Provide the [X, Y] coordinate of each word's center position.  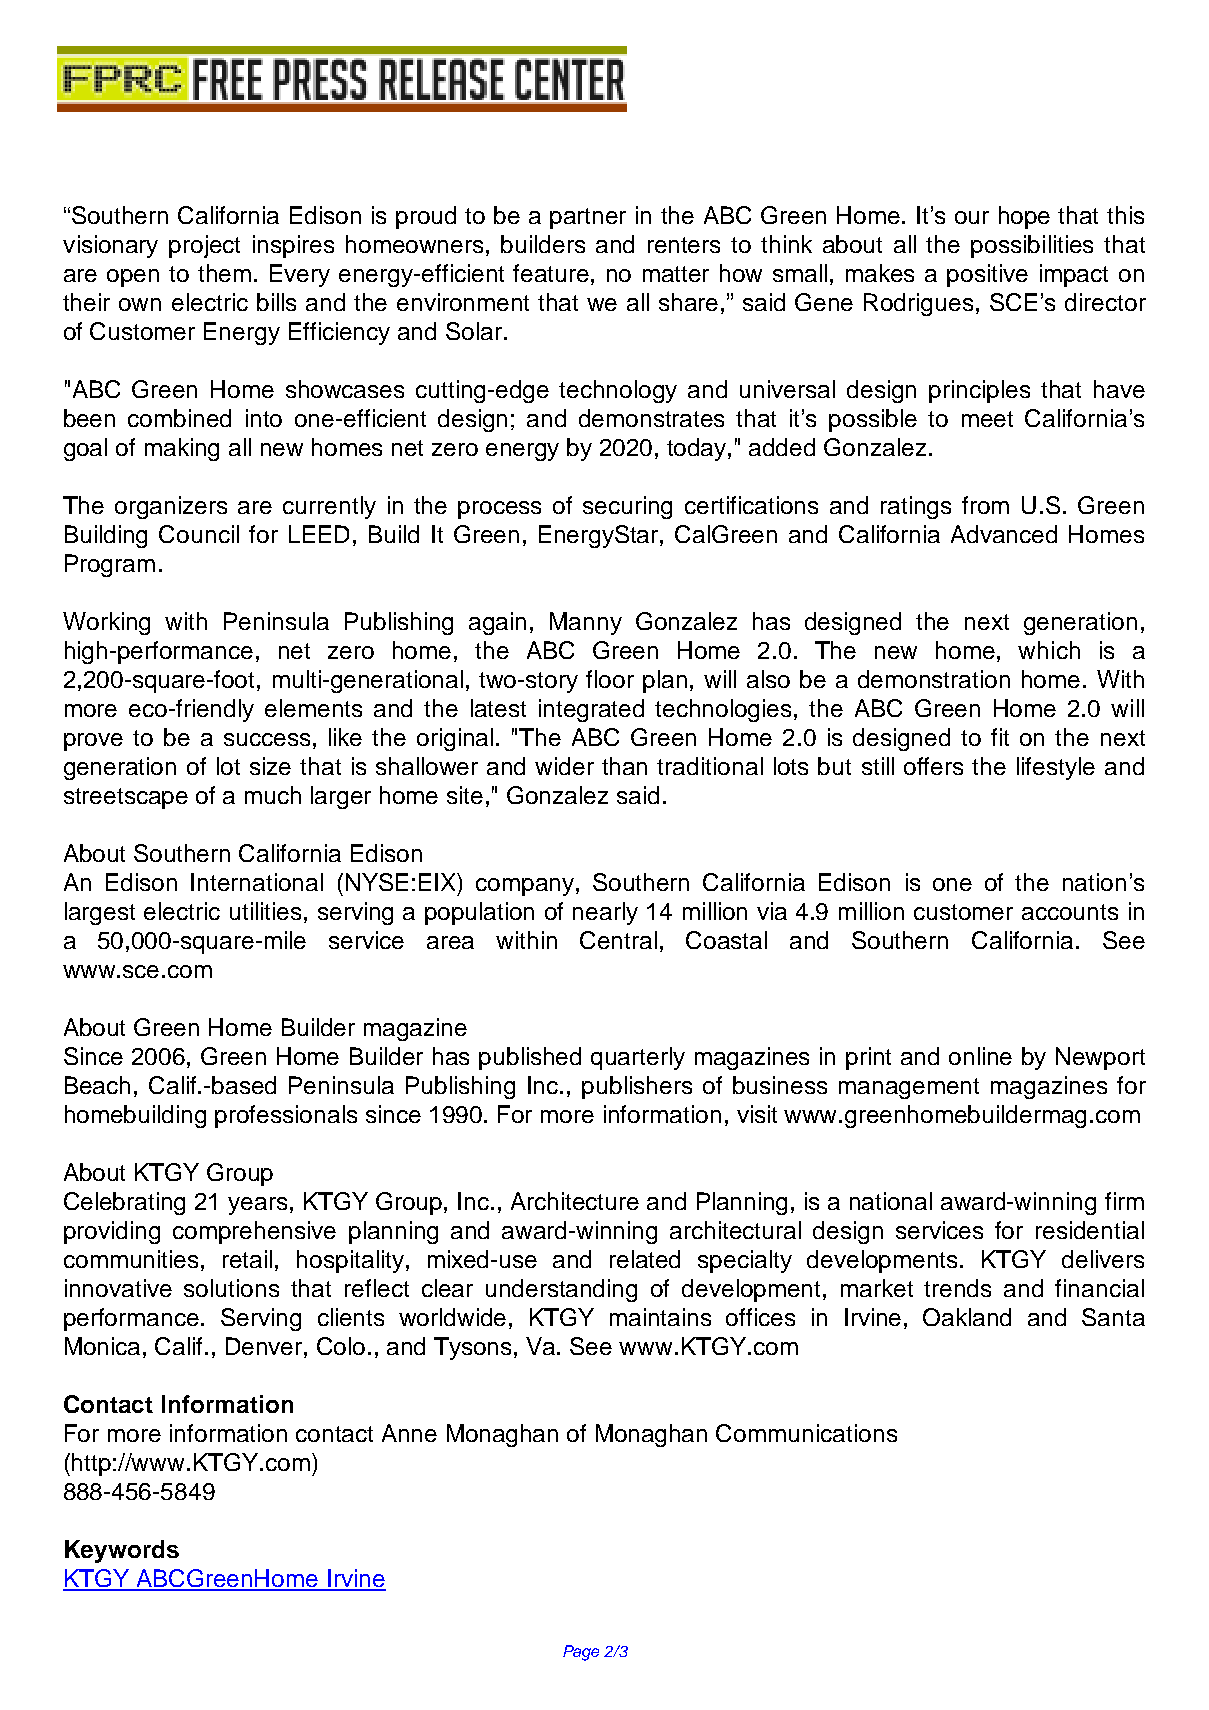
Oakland [967, 1317]
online [980, 1056]
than [624, 766]
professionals [286, 1116]
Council [199, 534]
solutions [231, 1288]
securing [627, 507]
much [273, 795]
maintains [660, 1317]
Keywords [122, 1551]
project [204, 246]
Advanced [1004, 534]
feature [552, 273]
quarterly [638, 1058]
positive [987, 275]
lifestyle [1056, 768]
